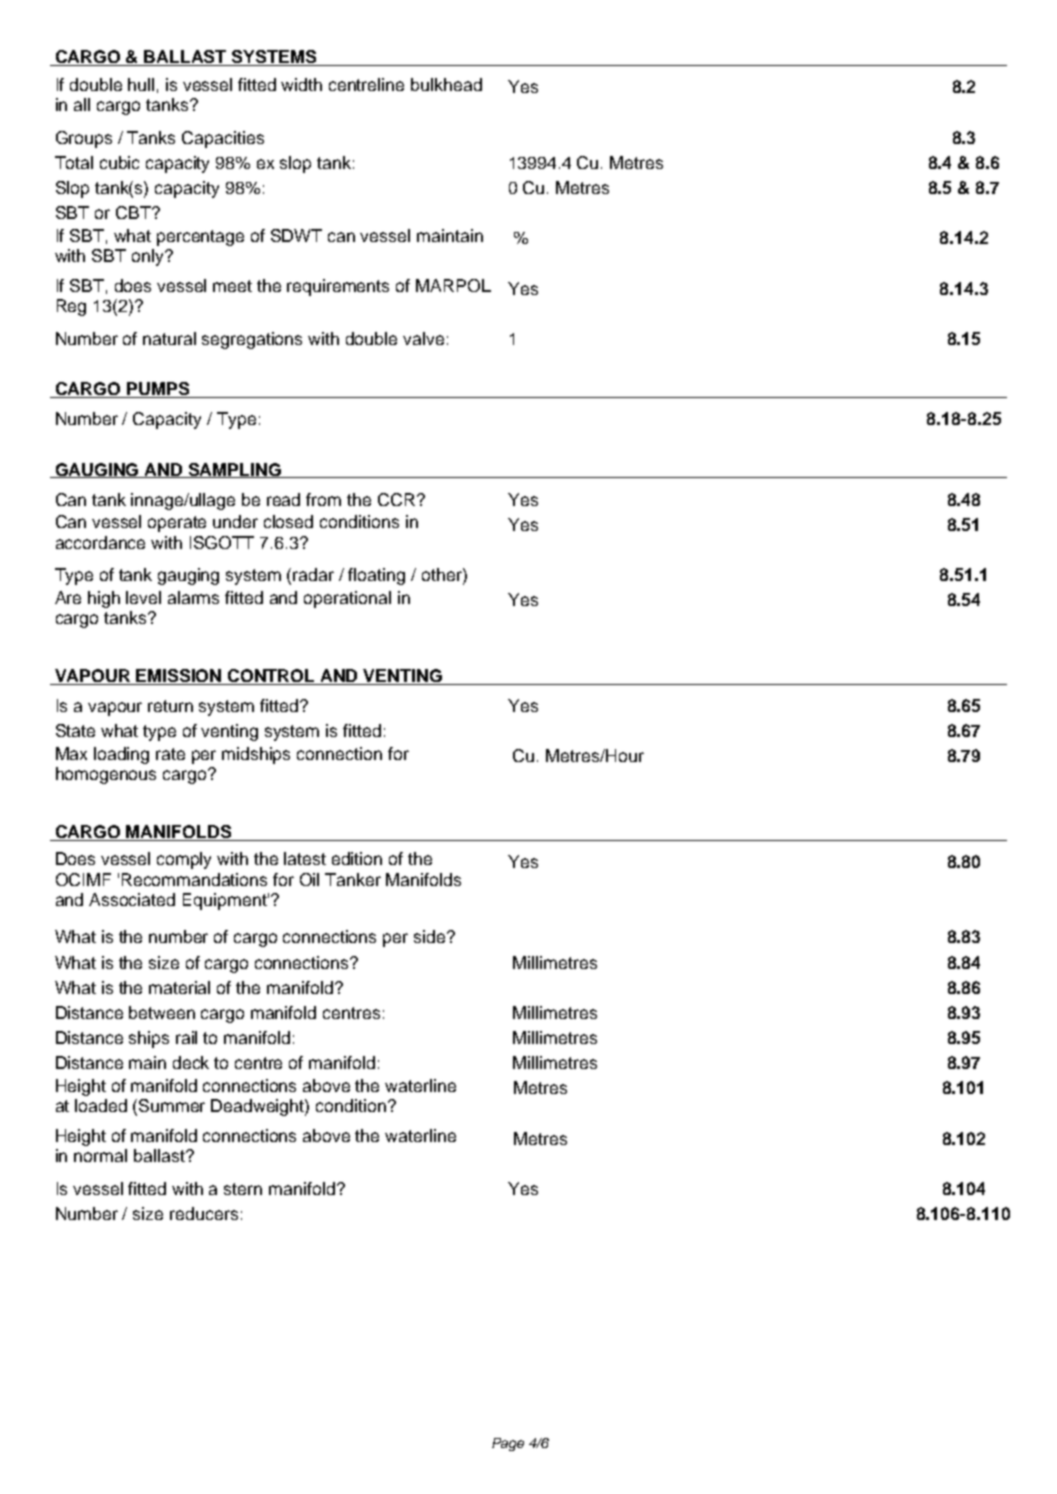 The width and height of the screenshot is (1057, 1494). Describe the element at coordinates (204, 1213) in the screenshot. I see `reducers` at that location.
